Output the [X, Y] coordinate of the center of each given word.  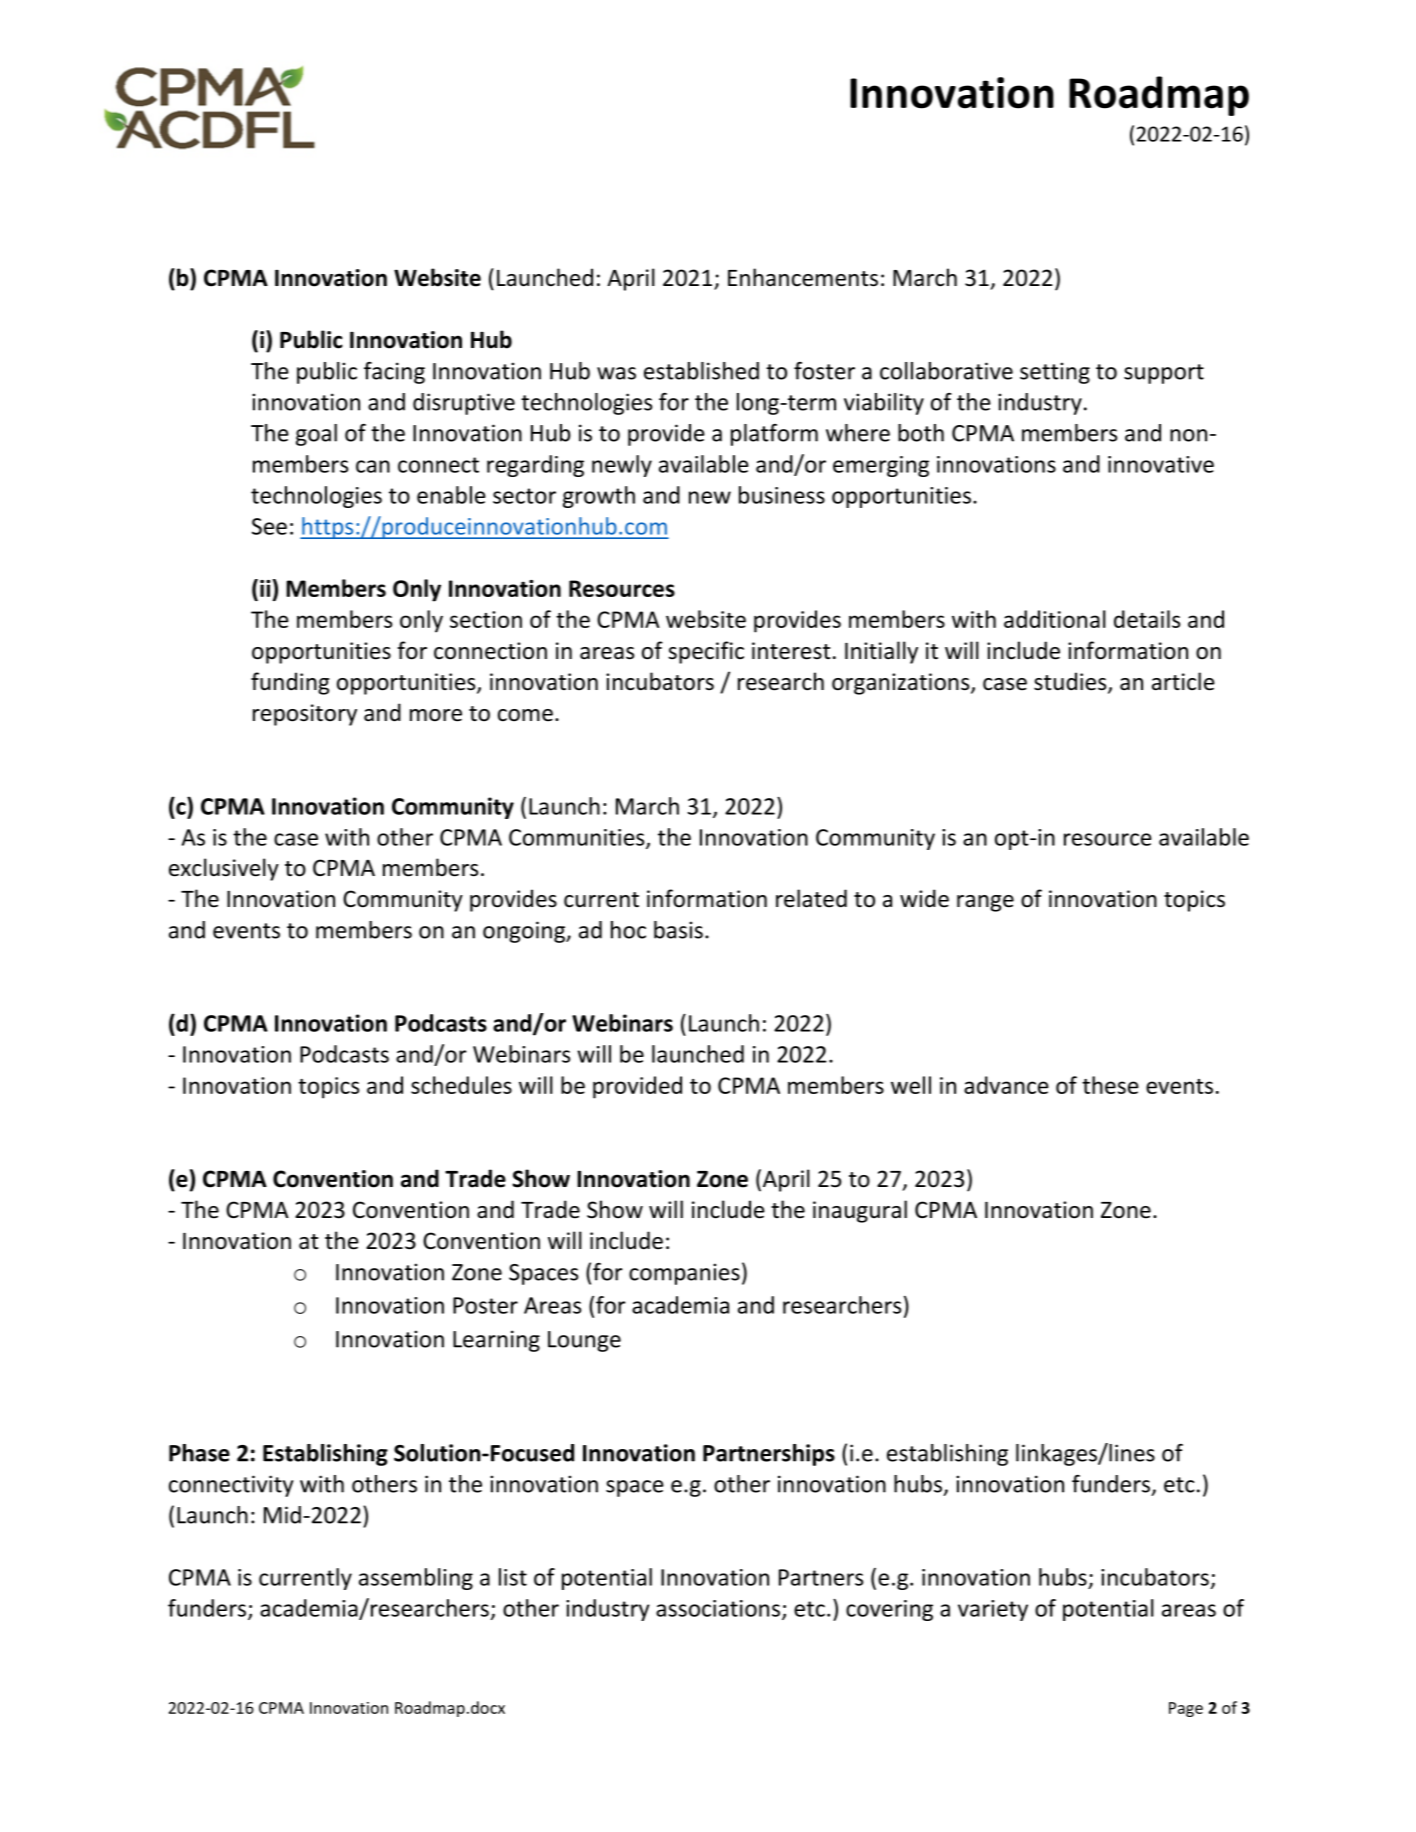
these [1110, 1085]
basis [678, 930]
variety [993, 1610]
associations [718, 1608]
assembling [416, 1579]
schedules [461, 1085]
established [701, 371]
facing [394, 373]
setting [1055, 373]
